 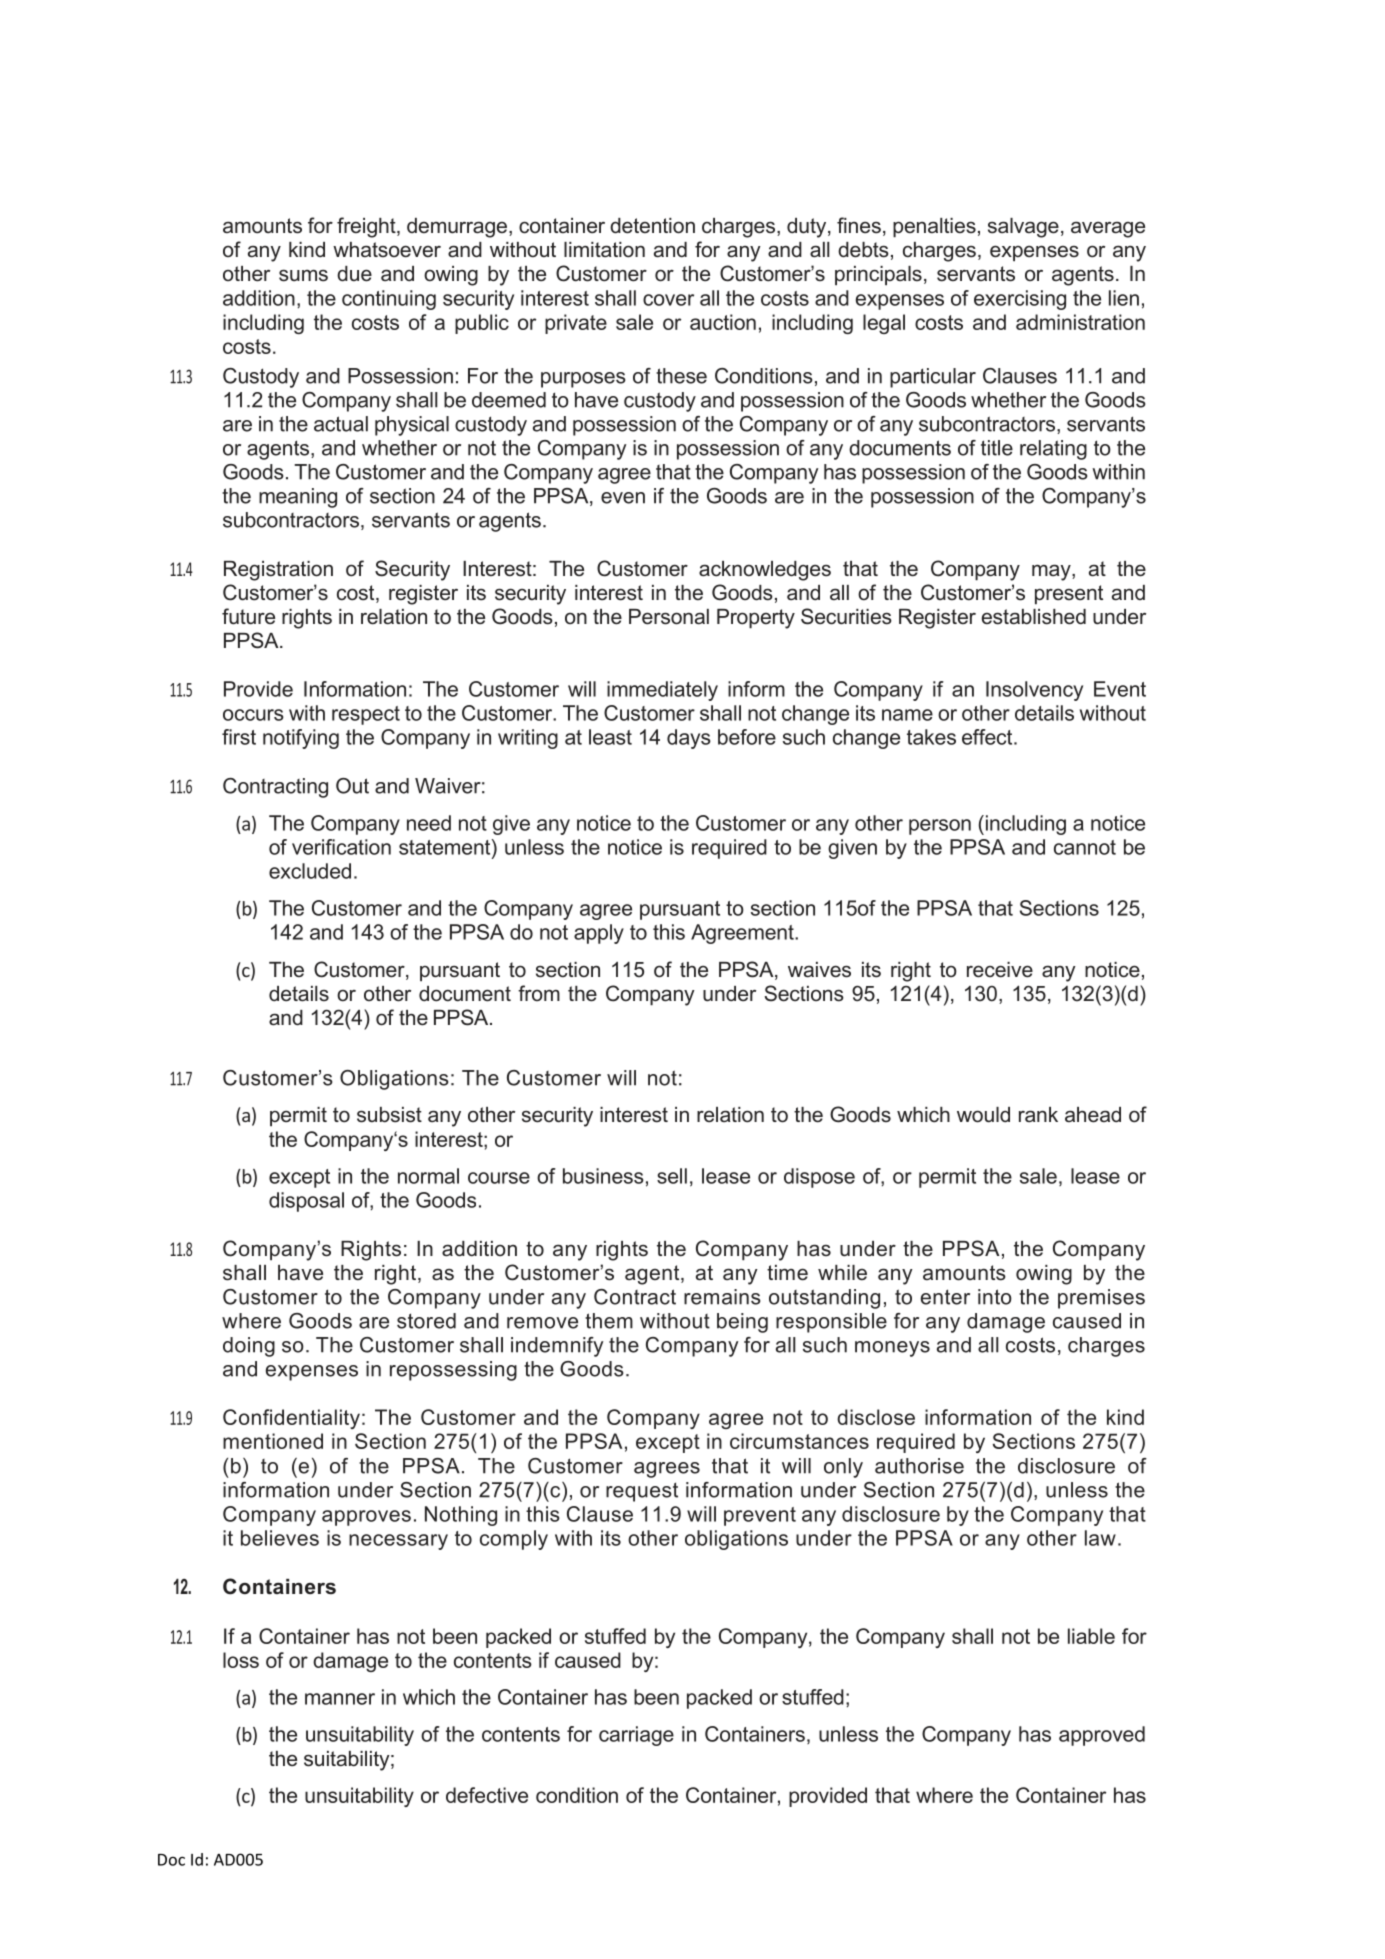 I want to click on exercising, so click(x=1020, y=300).
